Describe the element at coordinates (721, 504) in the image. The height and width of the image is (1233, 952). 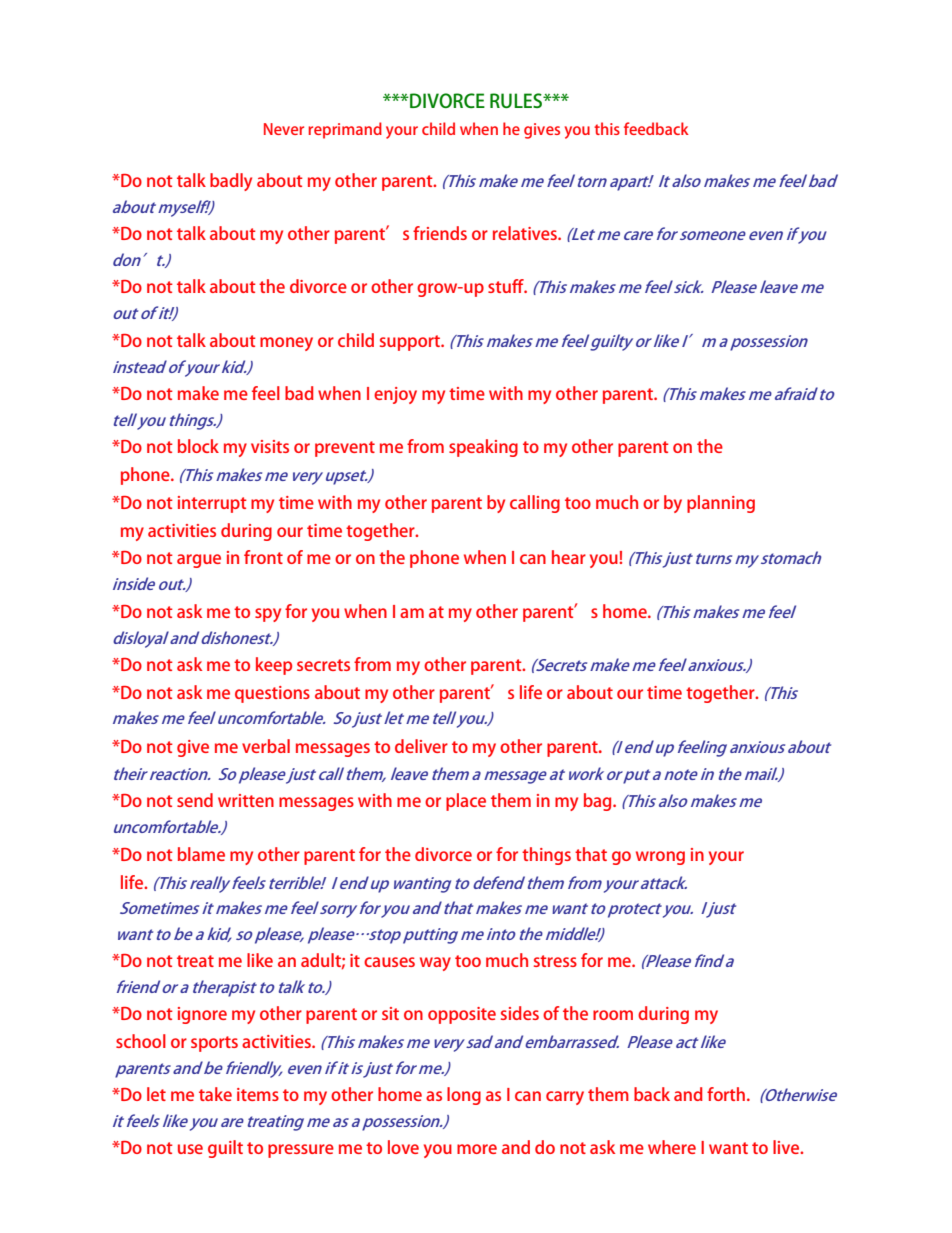
I see `planning` at that location.
